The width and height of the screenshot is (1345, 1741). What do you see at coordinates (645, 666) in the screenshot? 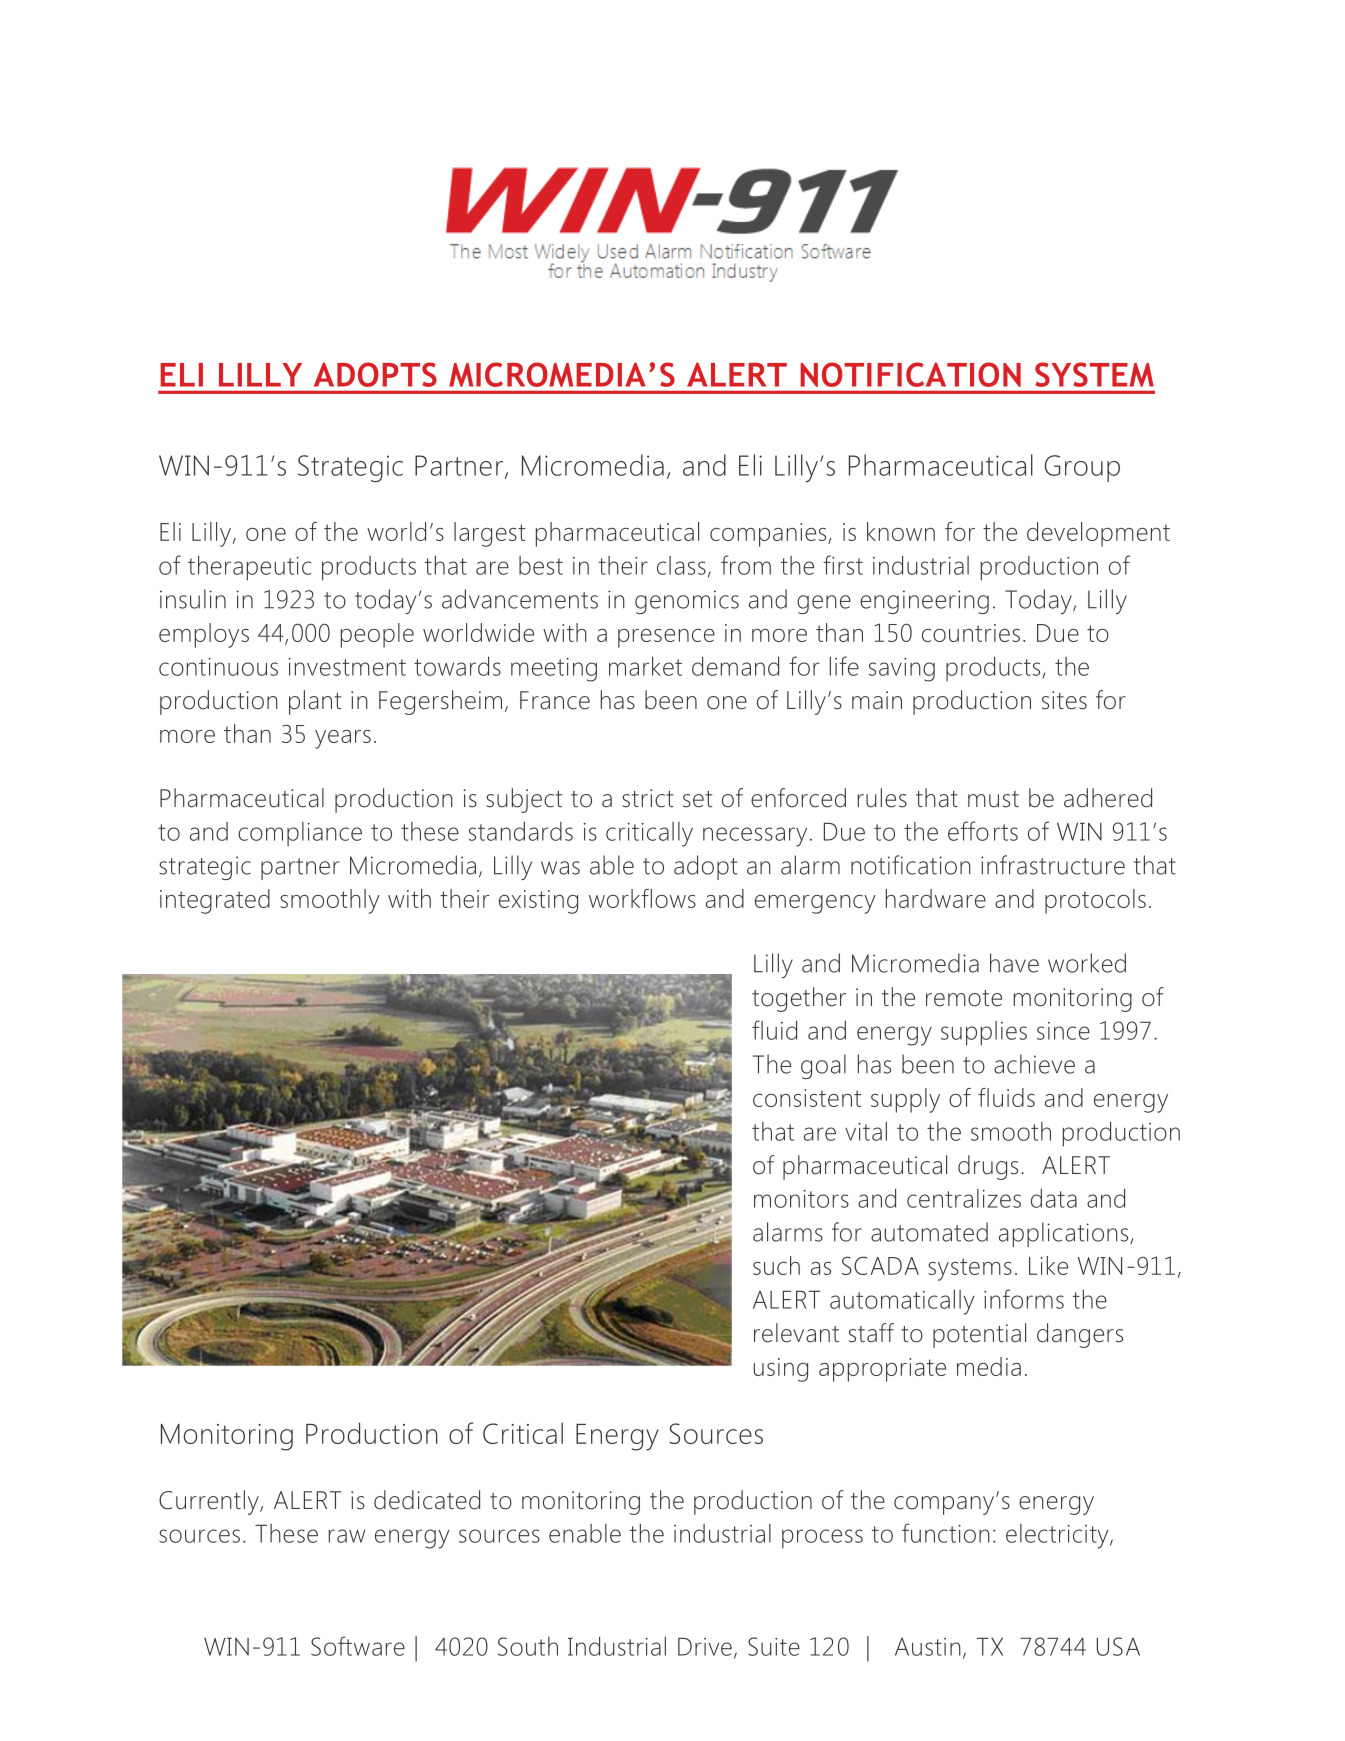
I see `market` at bounding box center [645, 666].
